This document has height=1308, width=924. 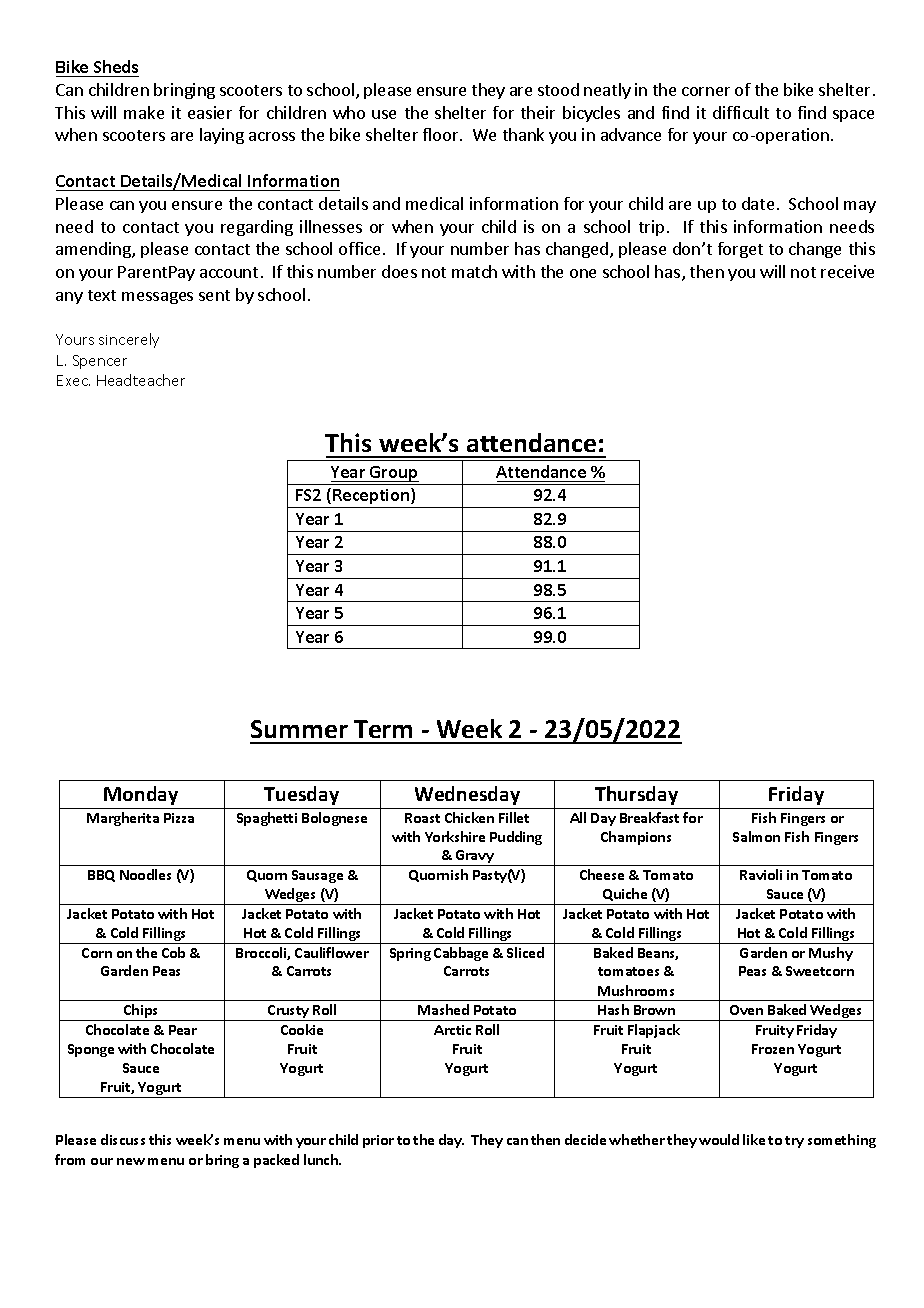 I want to click on match, so click(x=474, y=271).
